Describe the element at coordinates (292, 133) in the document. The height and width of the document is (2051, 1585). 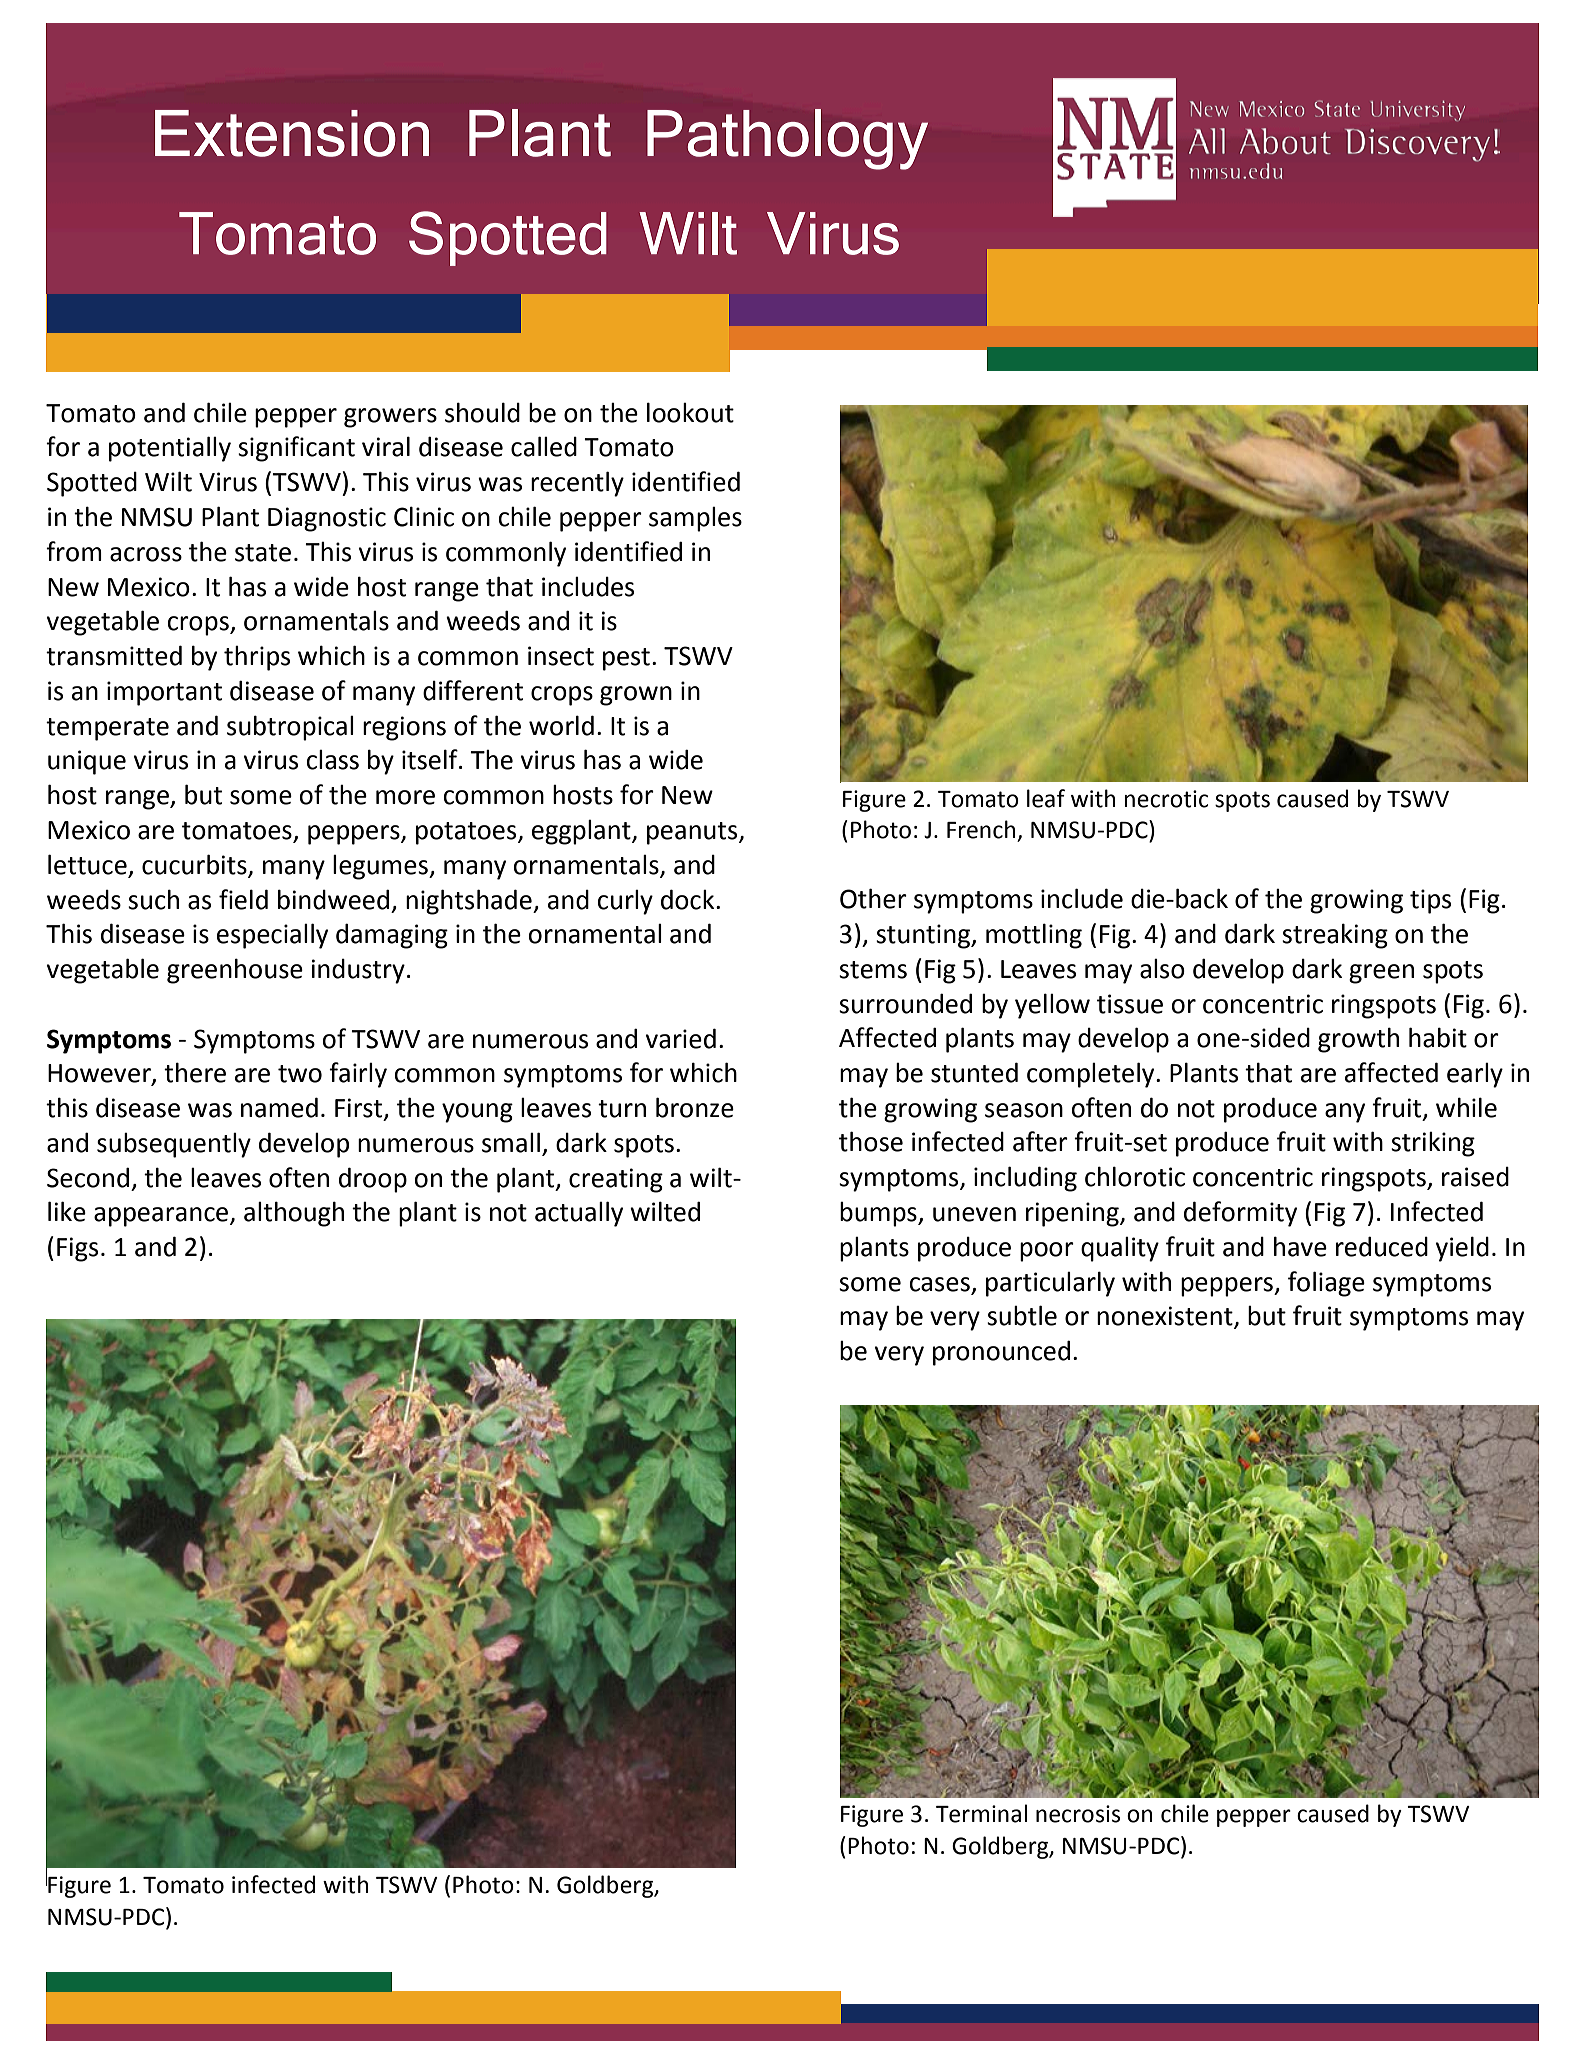
I see `Extension` at that location.
